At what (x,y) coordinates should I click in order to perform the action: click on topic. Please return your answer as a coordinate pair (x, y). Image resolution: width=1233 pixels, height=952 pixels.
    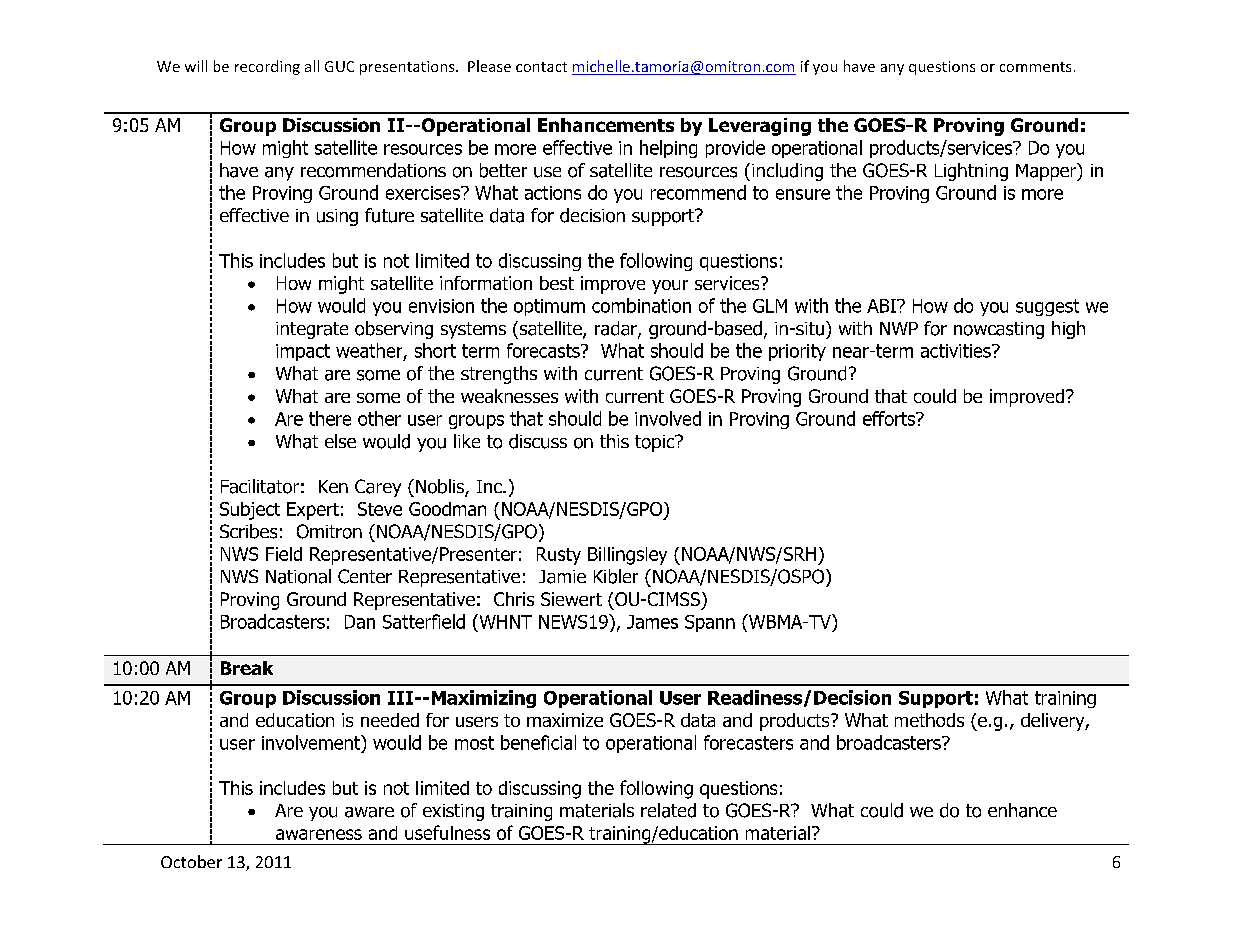
    Looking at the image, I should click on (656, 443).
